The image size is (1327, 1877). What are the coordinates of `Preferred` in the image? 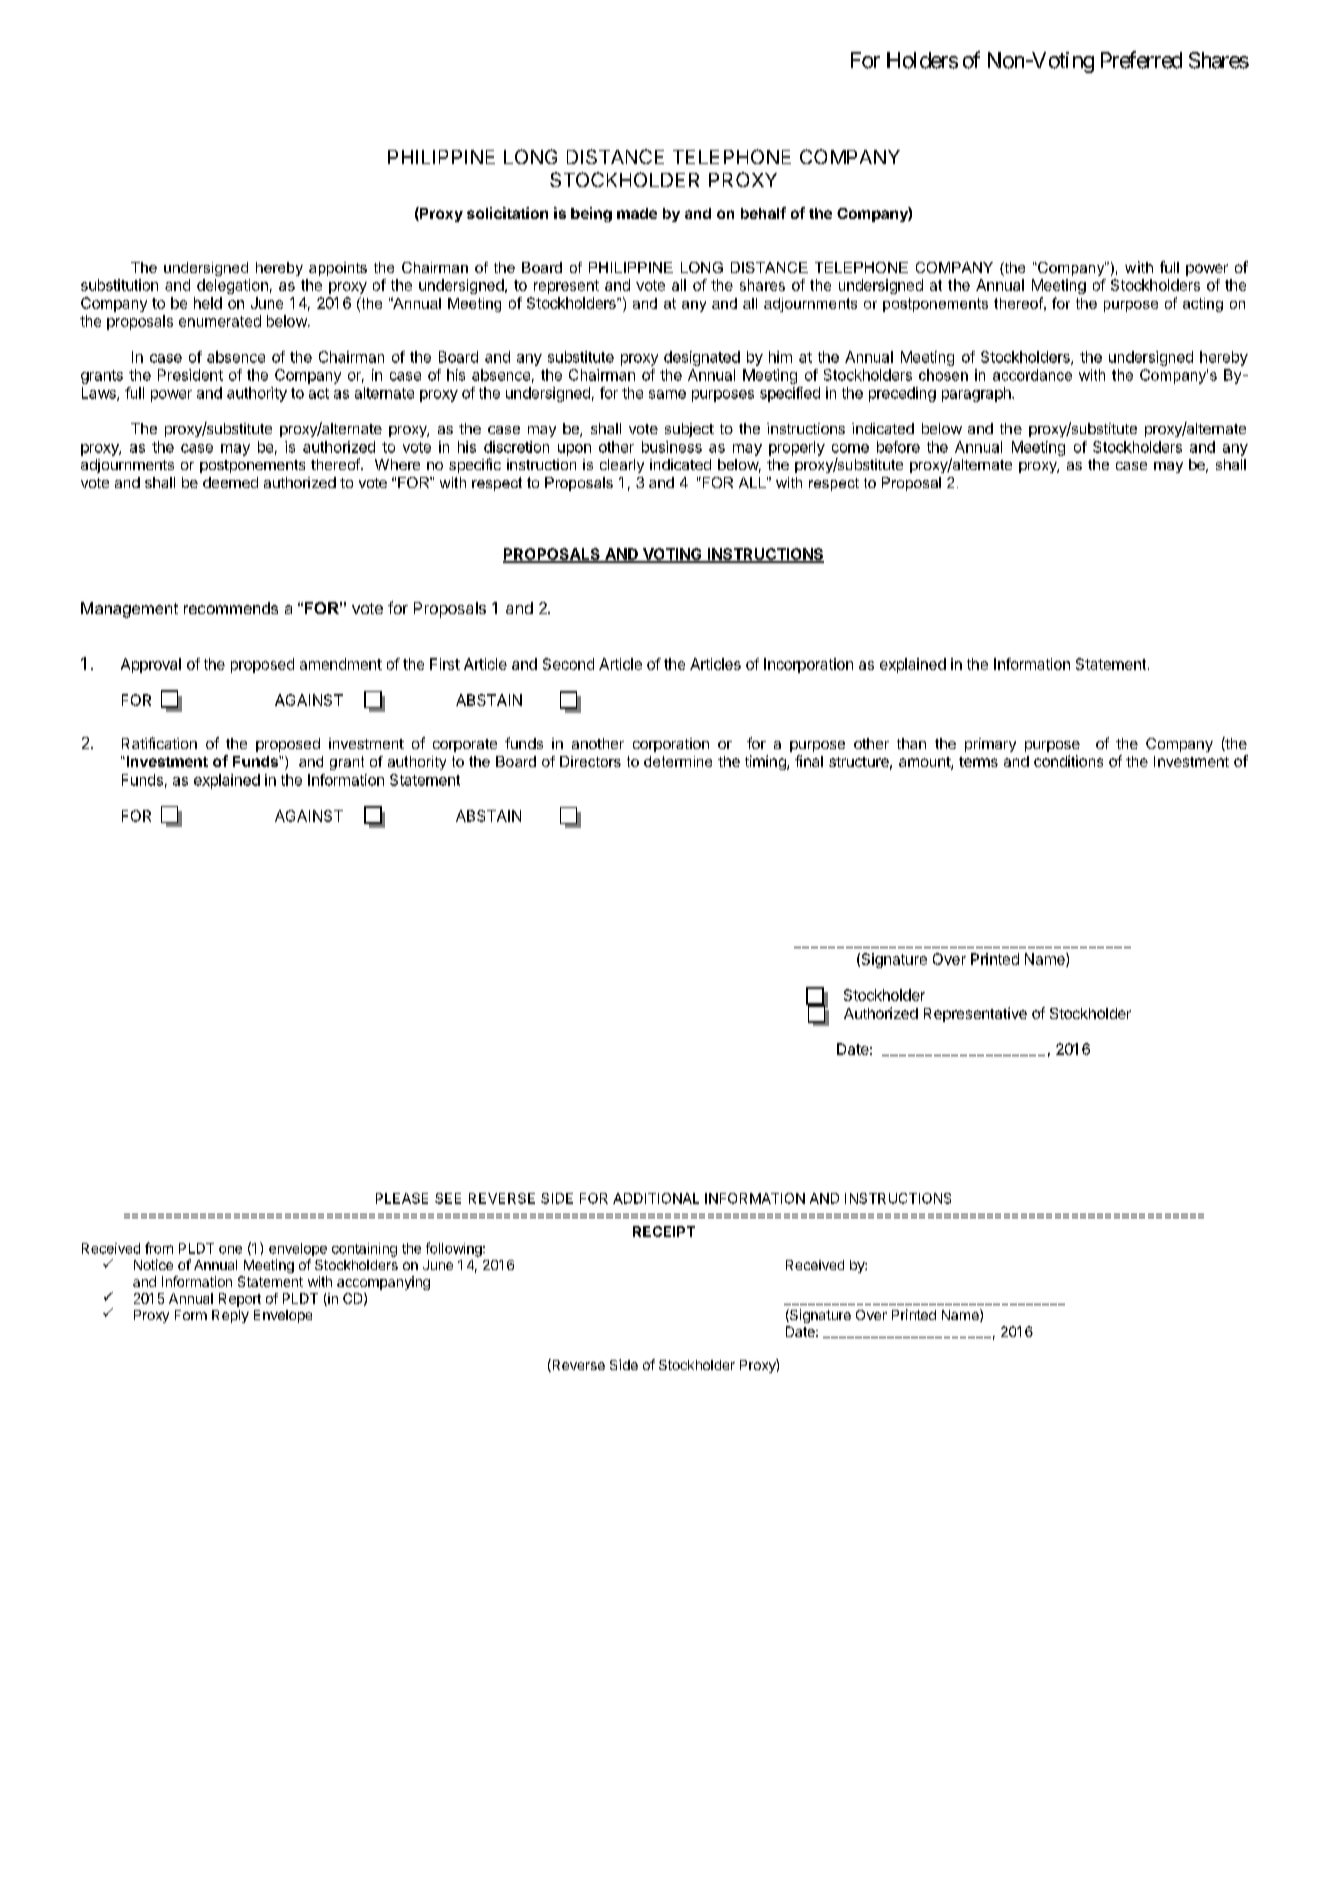 It's located at (1141, 60).
